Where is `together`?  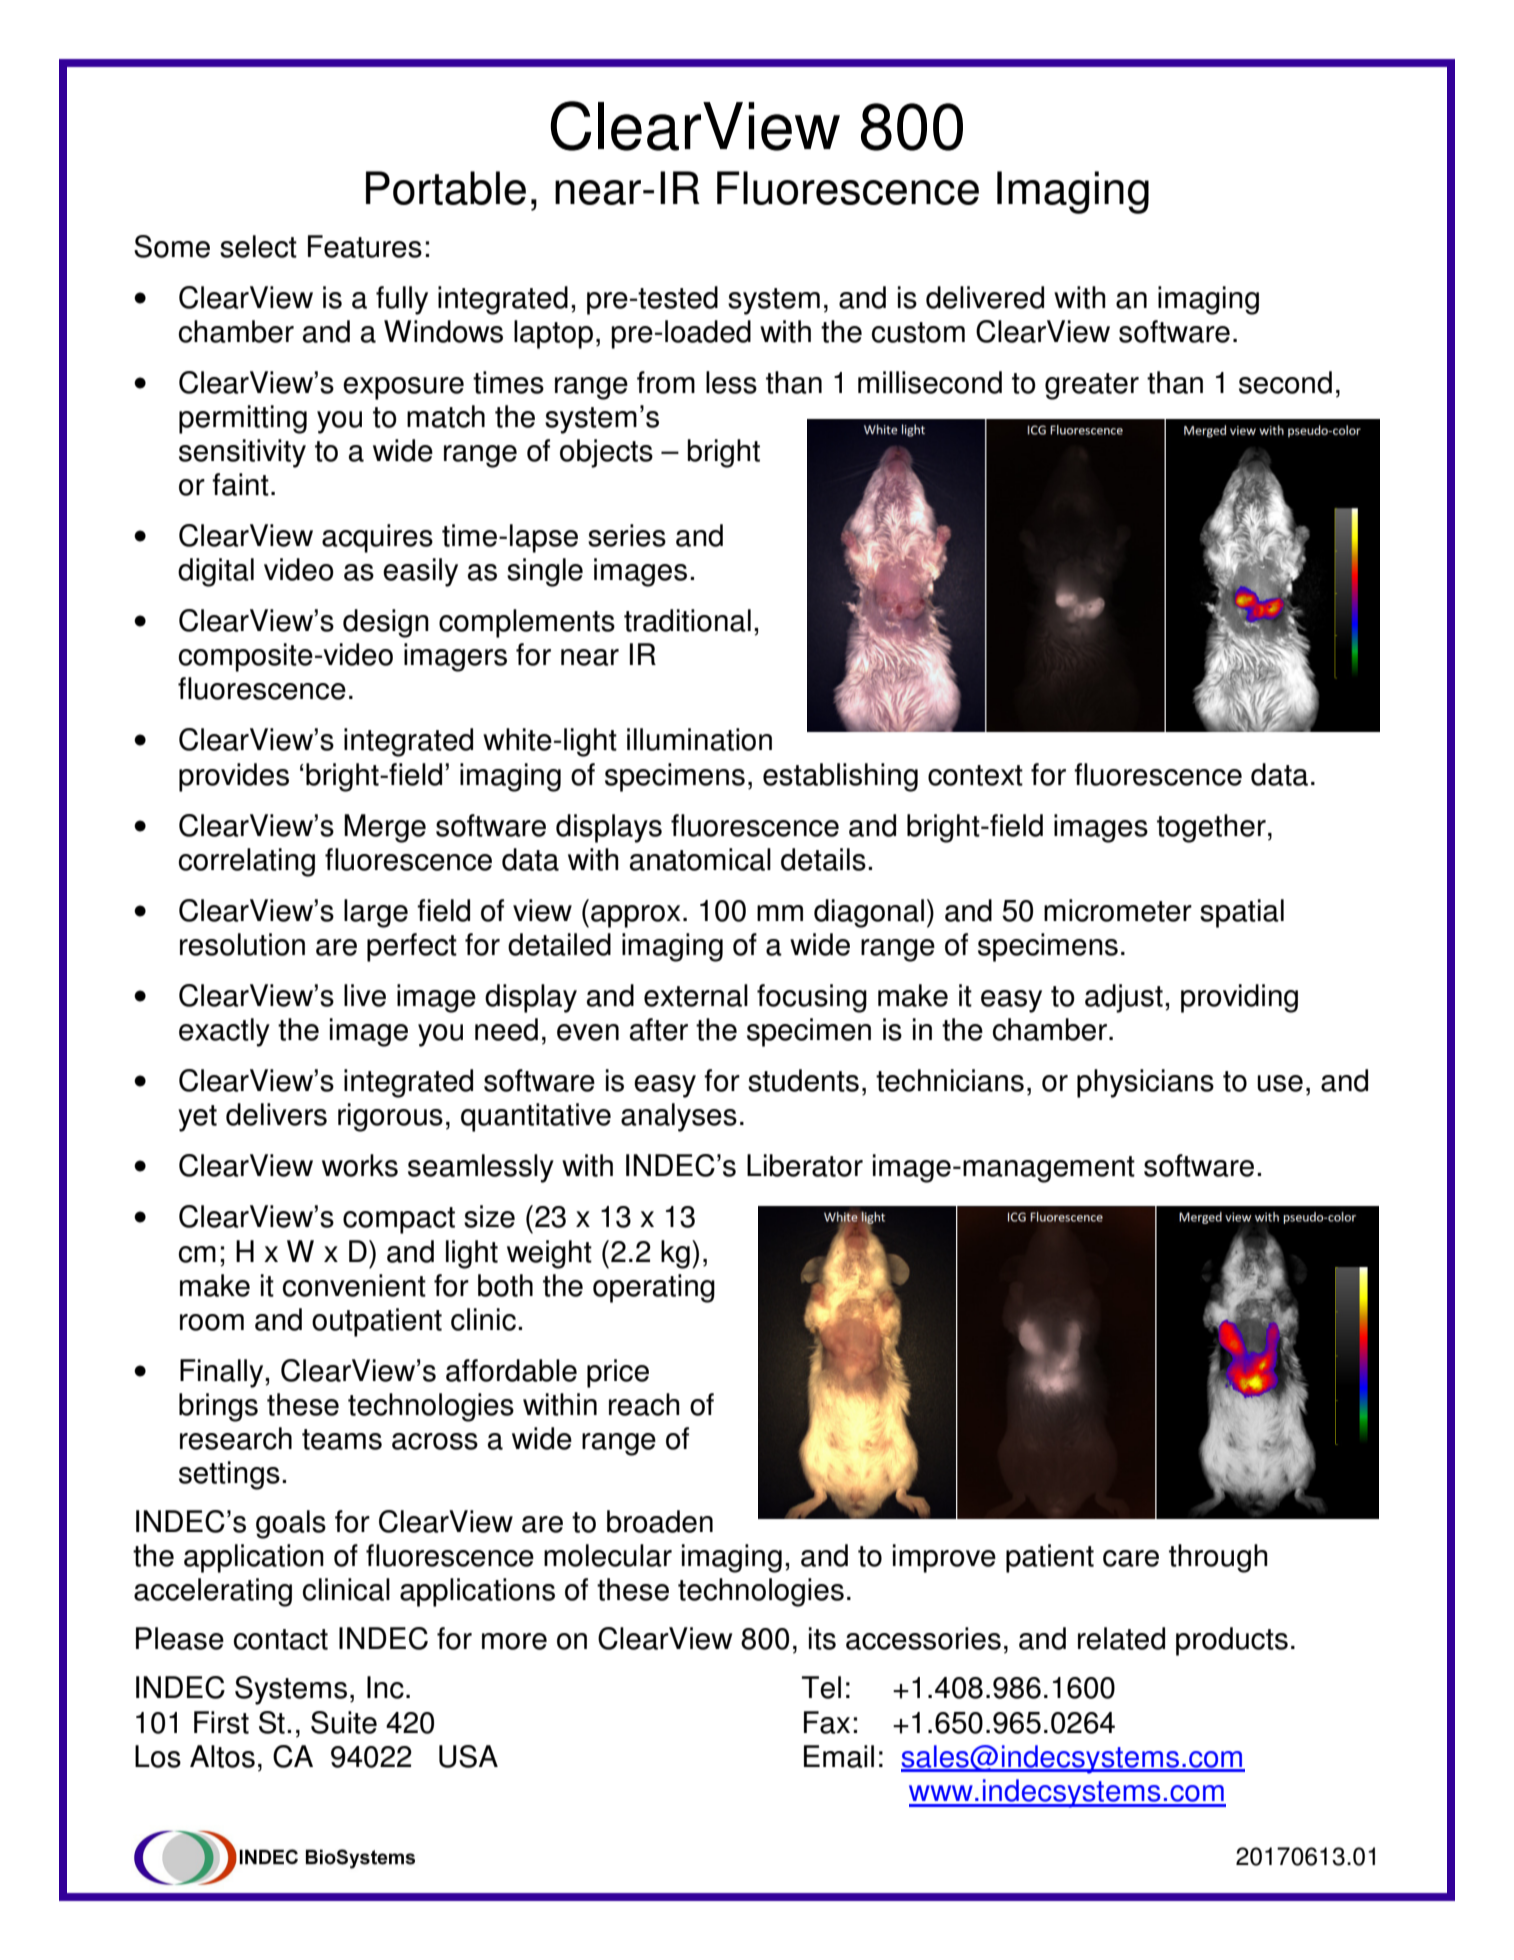
together is located at coordinates (1211, 828).
